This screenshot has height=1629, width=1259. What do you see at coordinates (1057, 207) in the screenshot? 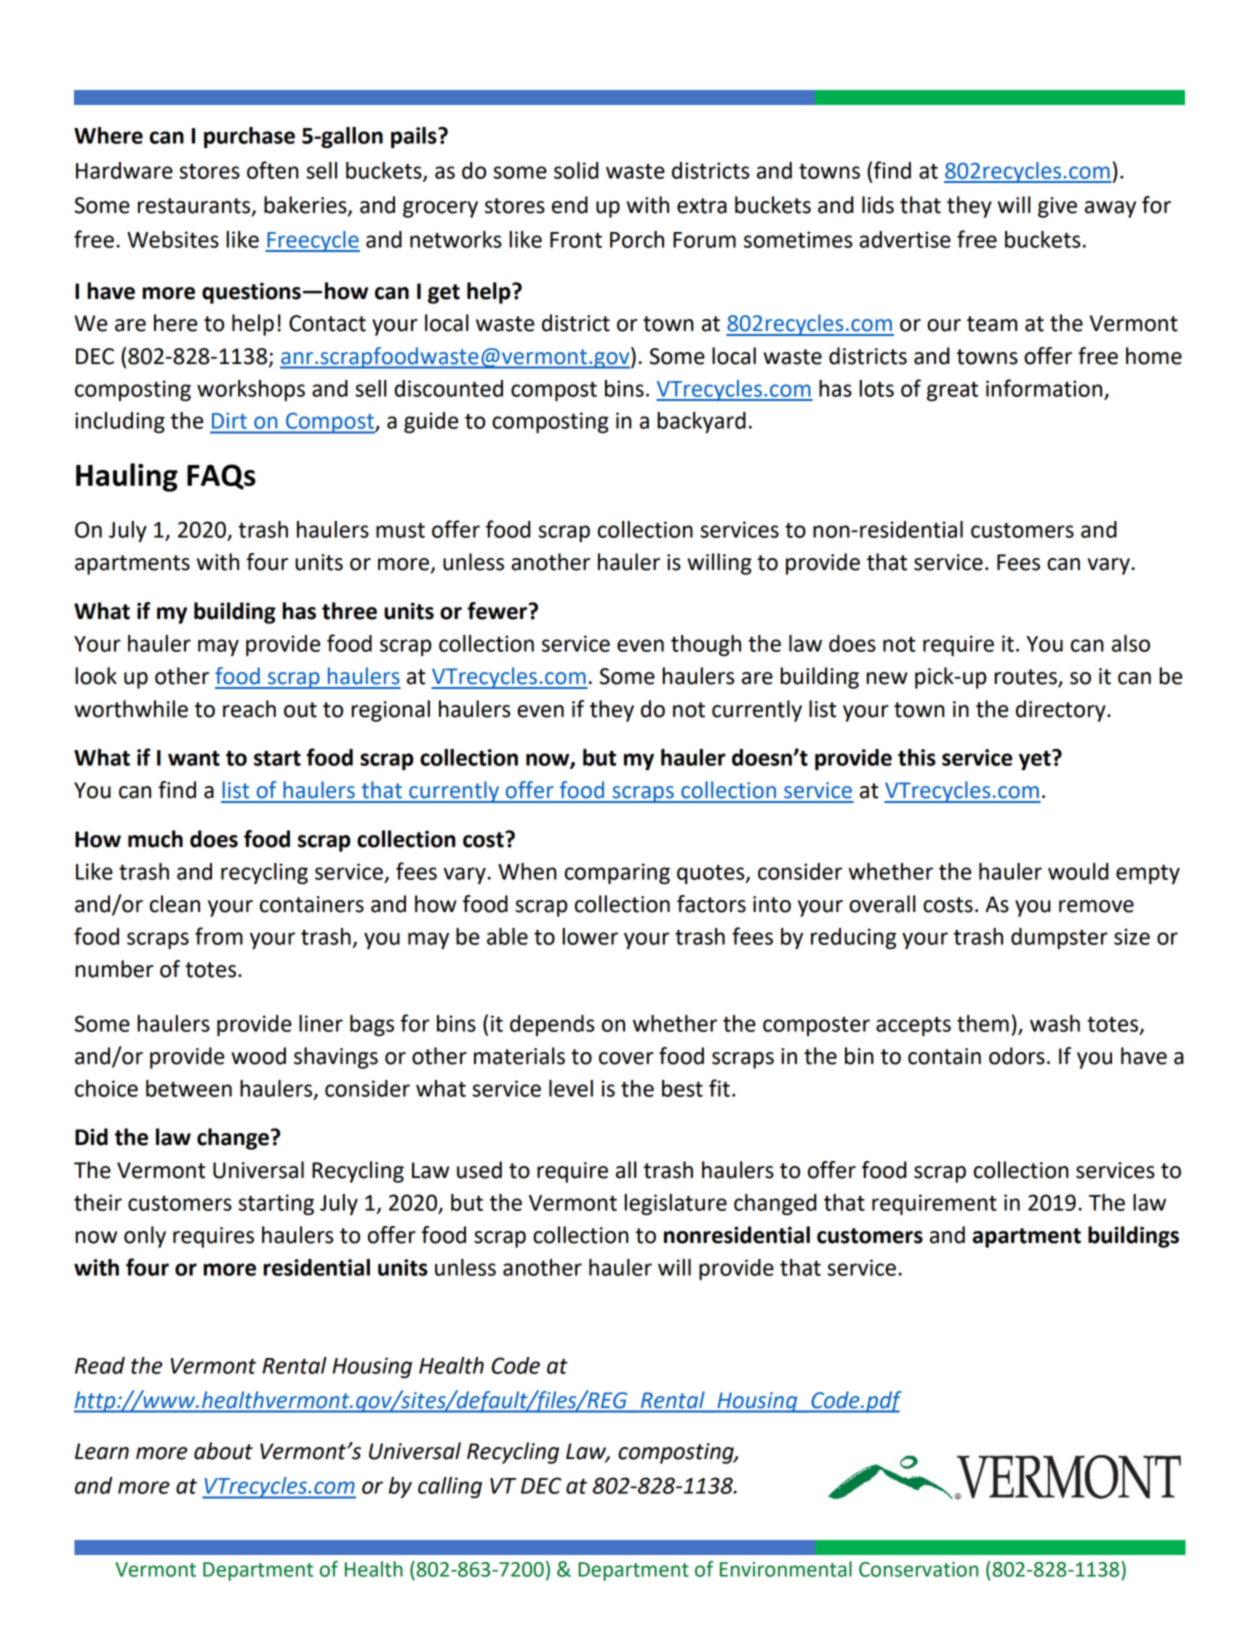
I see `give` at bounding box center [1057, 207].
